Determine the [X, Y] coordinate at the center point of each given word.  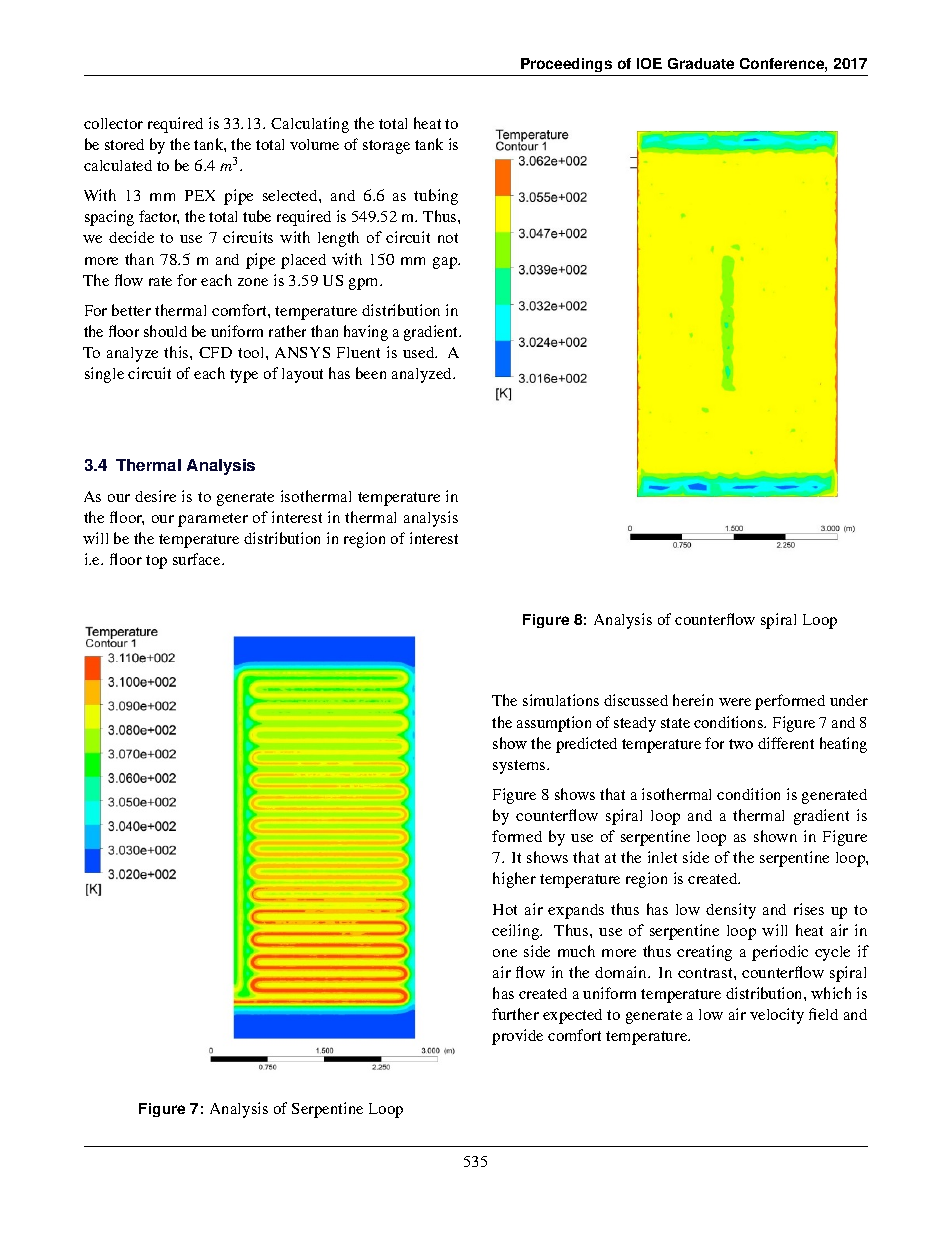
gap [446, 263]
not [448, 238]
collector [113, 123]
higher [514, 880]
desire [155, 496]
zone [253, 282]
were [735, 702]
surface [198, 559]
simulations [561, 700]
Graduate [701, 63]
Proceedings [566, 65]
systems [520, 767]
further [515, 1014]
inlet [662, 857]
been [371, 373]
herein [693, 700]
